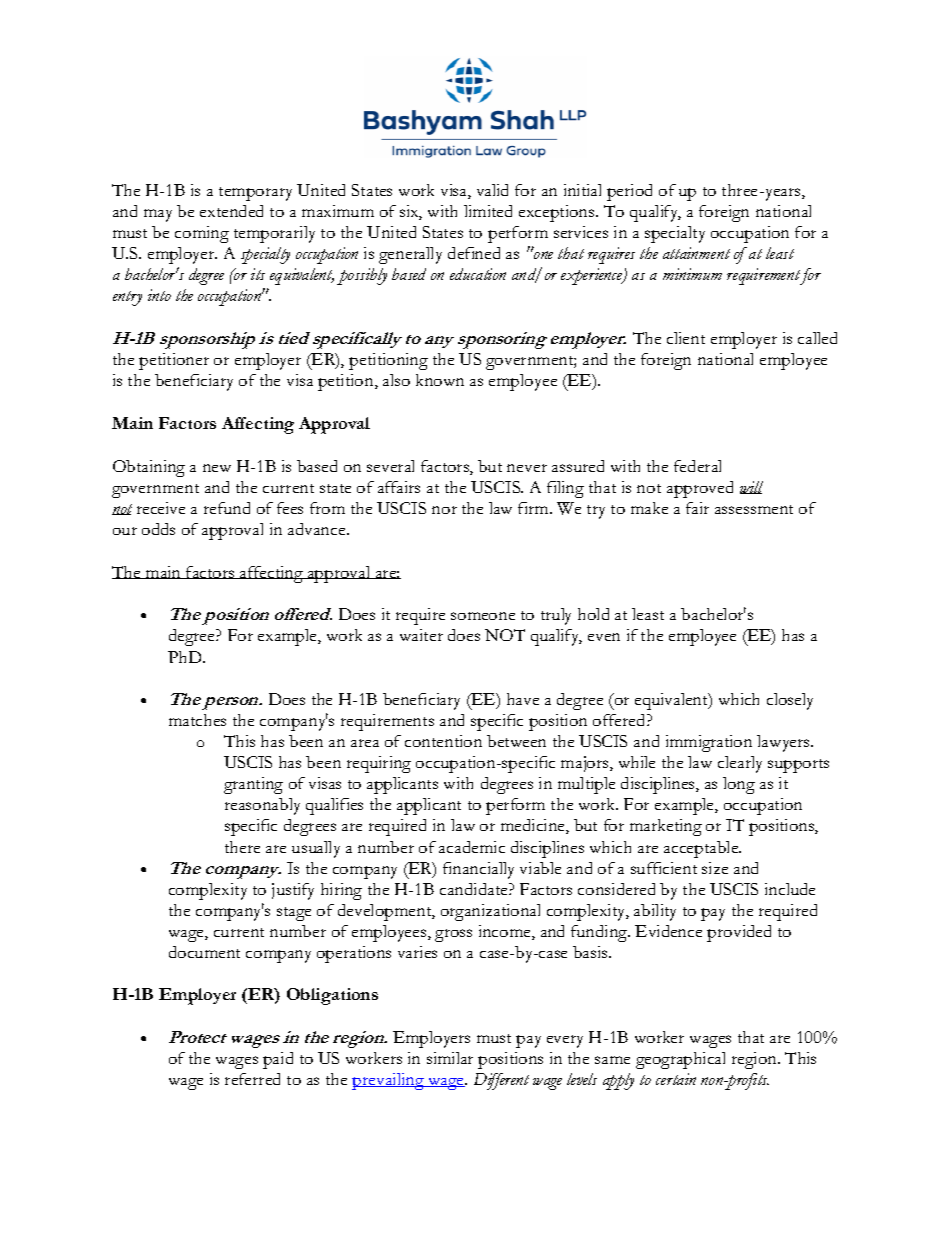 The width and height of the document is (952, 1233). Describe the element at coordinates (197, 720) in the document. I see `matches` at that location.
